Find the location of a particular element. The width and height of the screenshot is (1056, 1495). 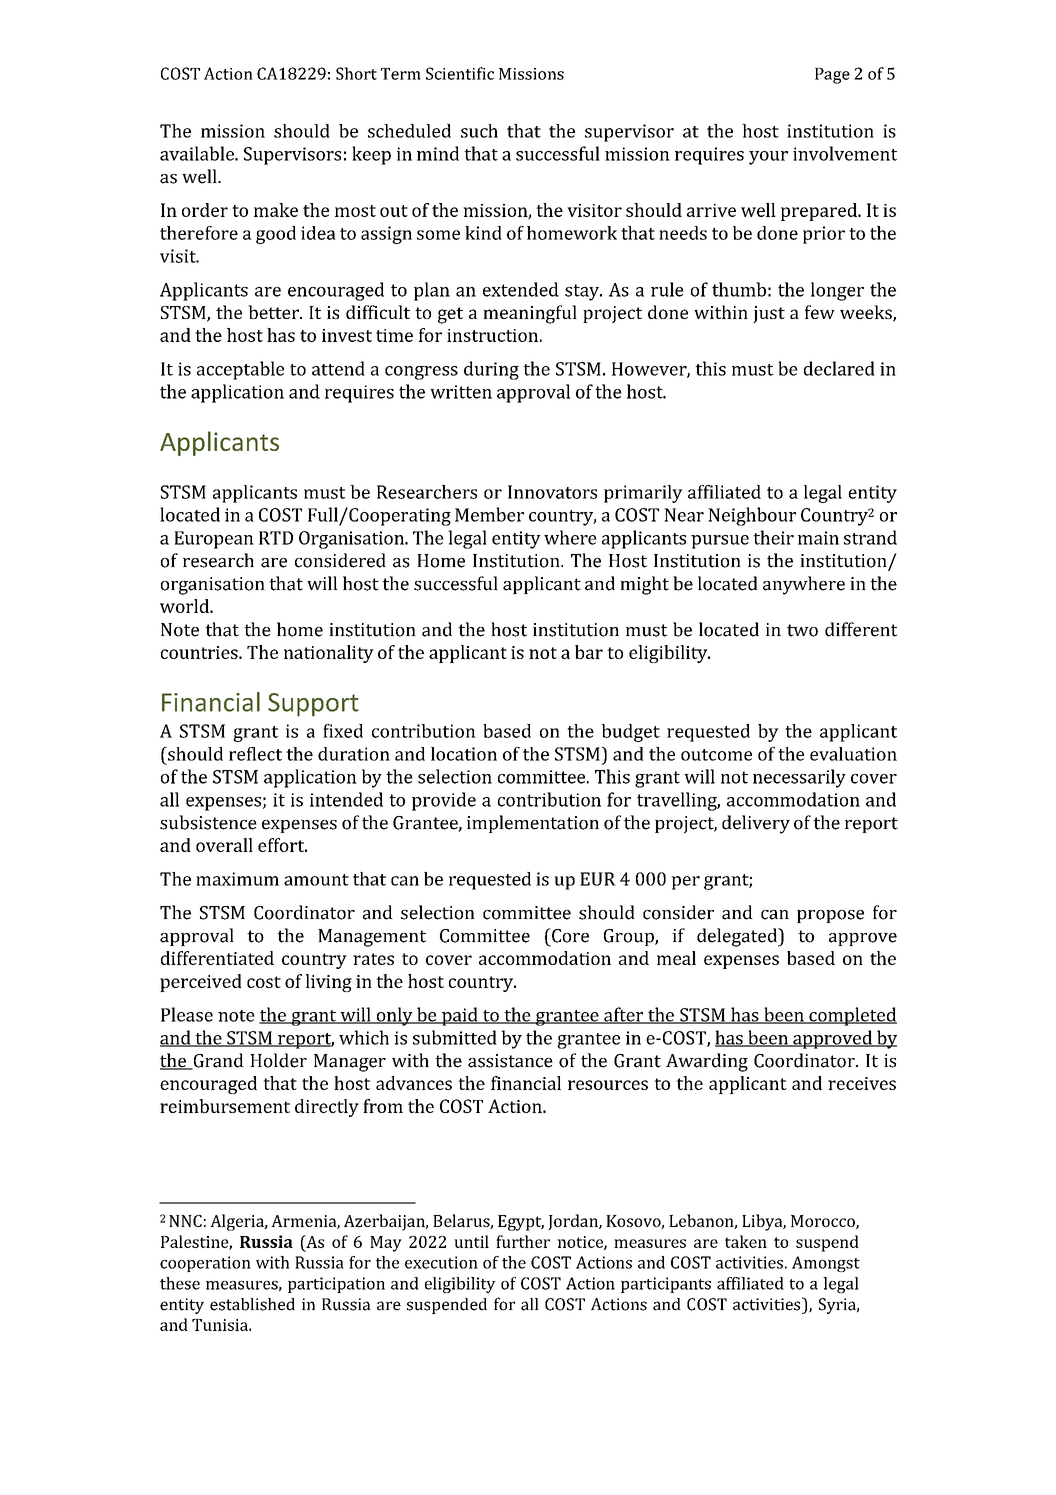

further is located at coordinates (523, 1241).
